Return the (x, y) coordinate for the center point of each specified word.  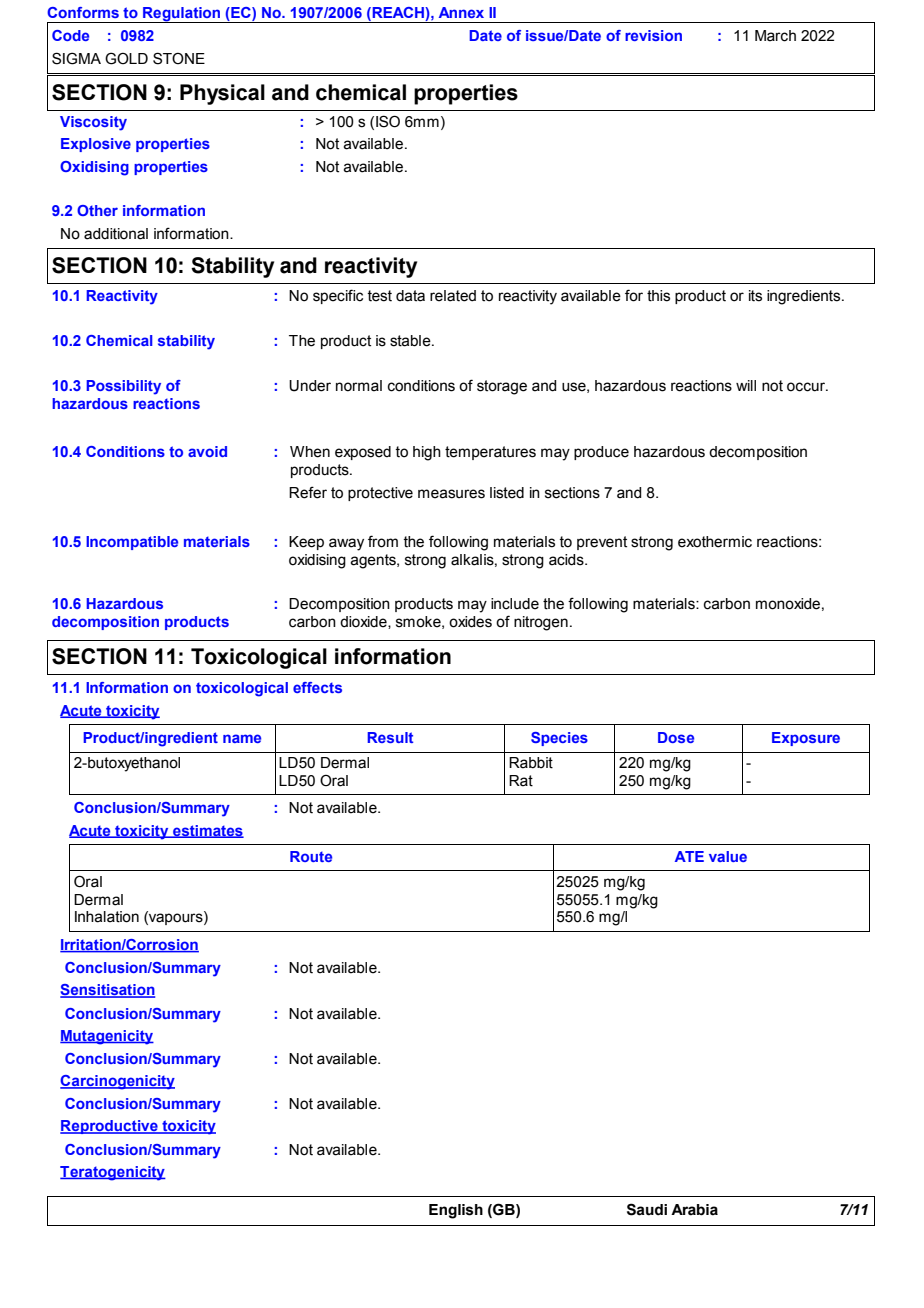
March (775, 36)
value (728, 856)
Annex (461, 12)
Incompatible (132, 543)
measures (451, 494)
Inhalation (107, 917)
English (456, 1211)
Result (390, 737)
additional (116, 234)
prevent (602, 543)
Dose (676, 737)
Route (311, 856)
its (755, 296)
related (453, 296)
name (242, 738)
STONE (179, 58)
